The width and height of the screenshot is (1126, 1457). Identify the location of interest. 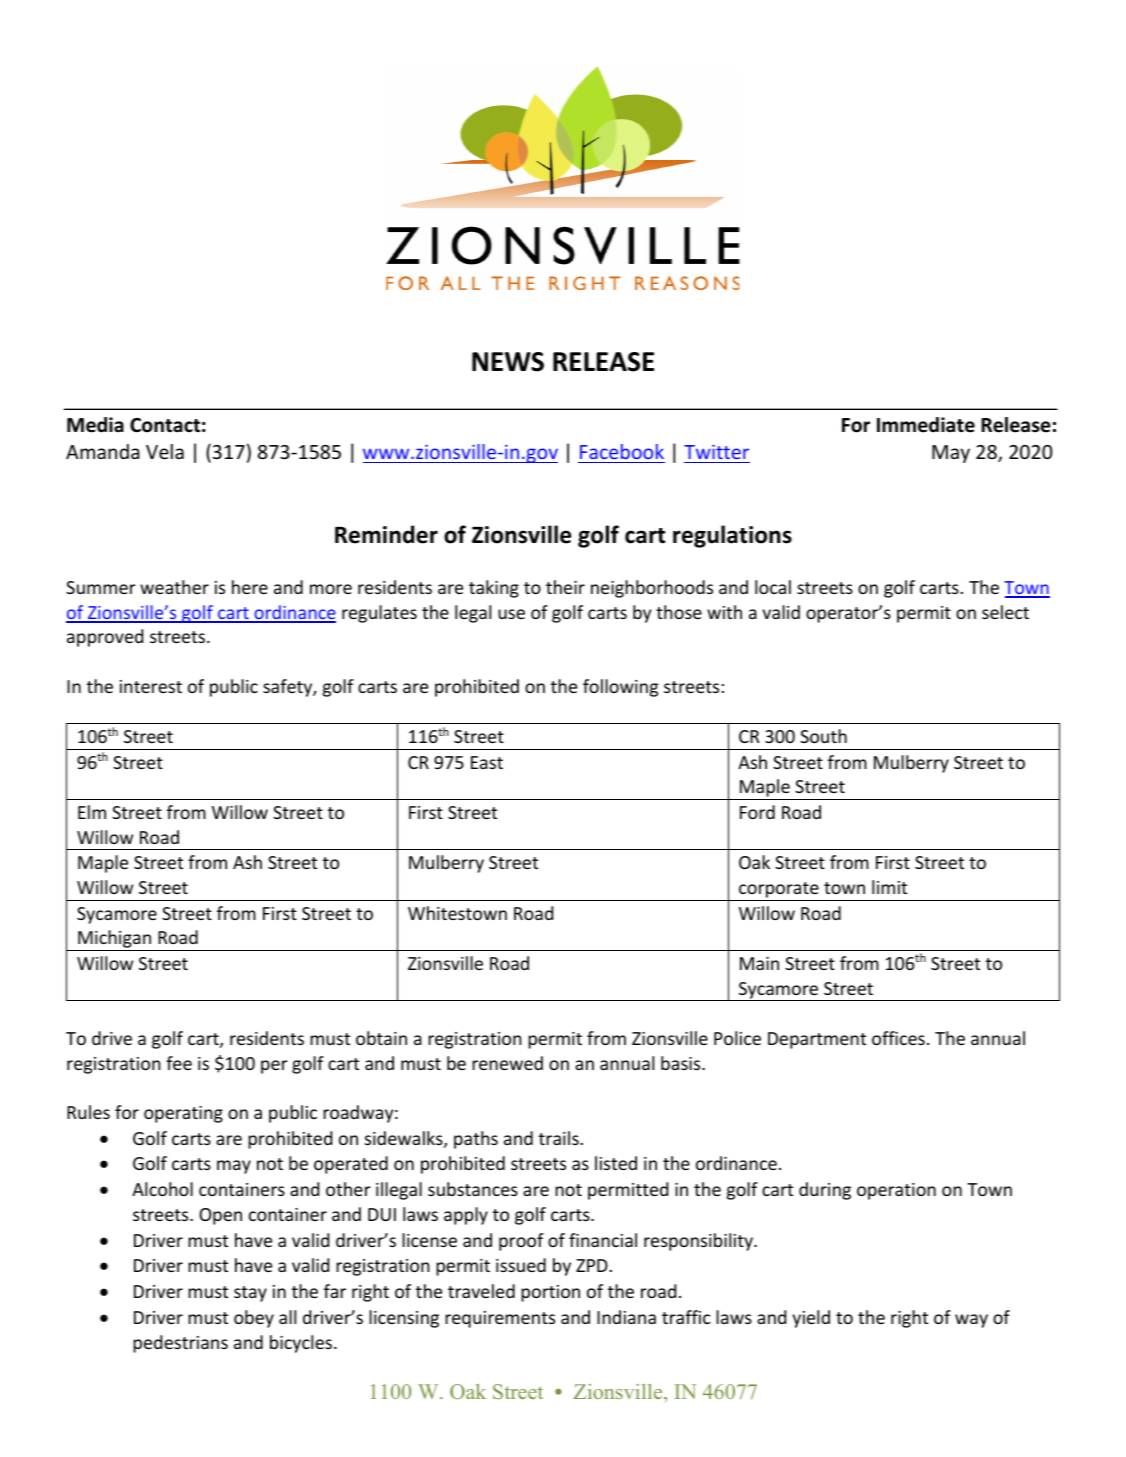
(151, 686).
